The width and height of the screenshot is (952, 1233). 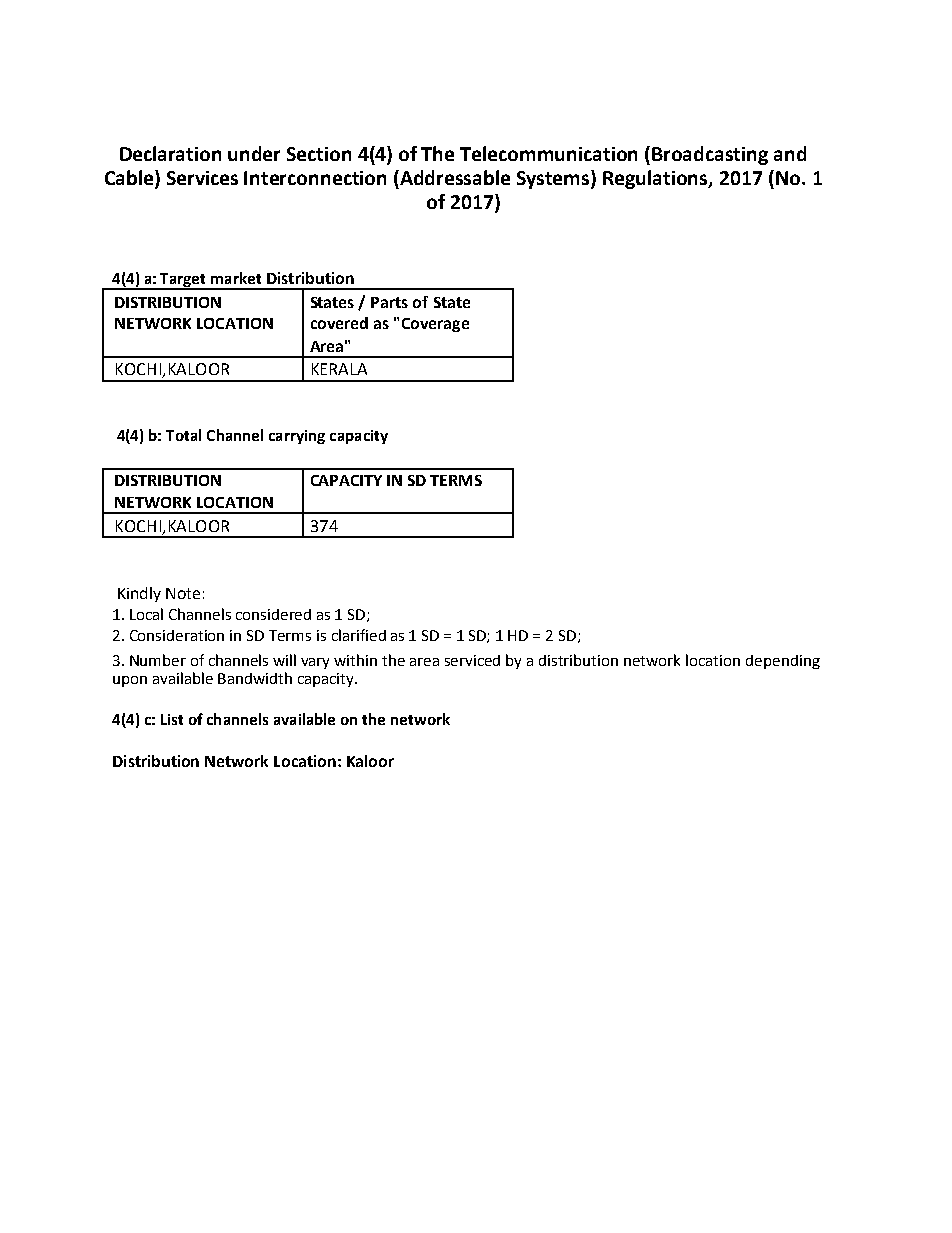 I want to click on Services, so click(x=202, y=178).
